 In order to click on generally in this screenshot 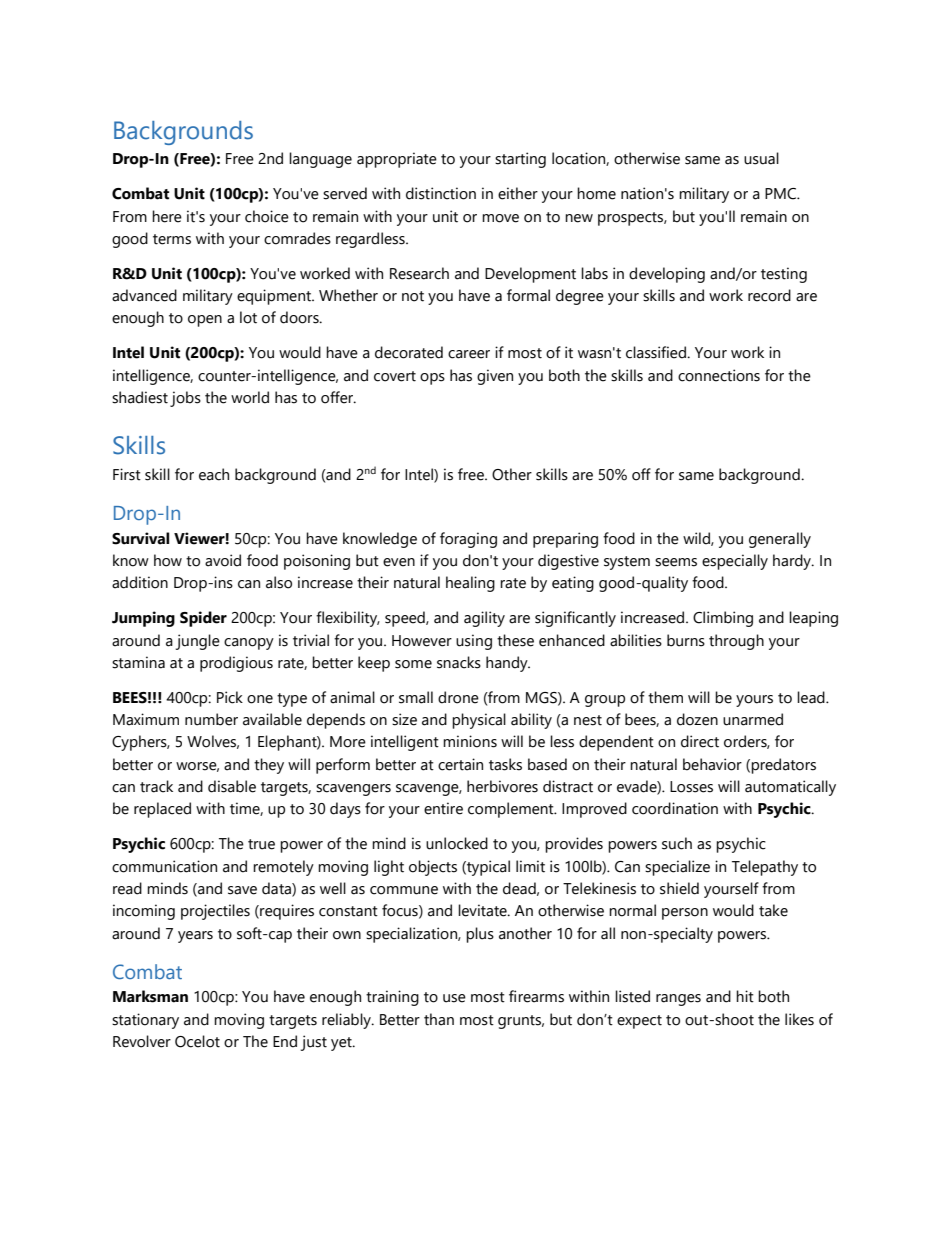, I will do `click(780, 540)`.
